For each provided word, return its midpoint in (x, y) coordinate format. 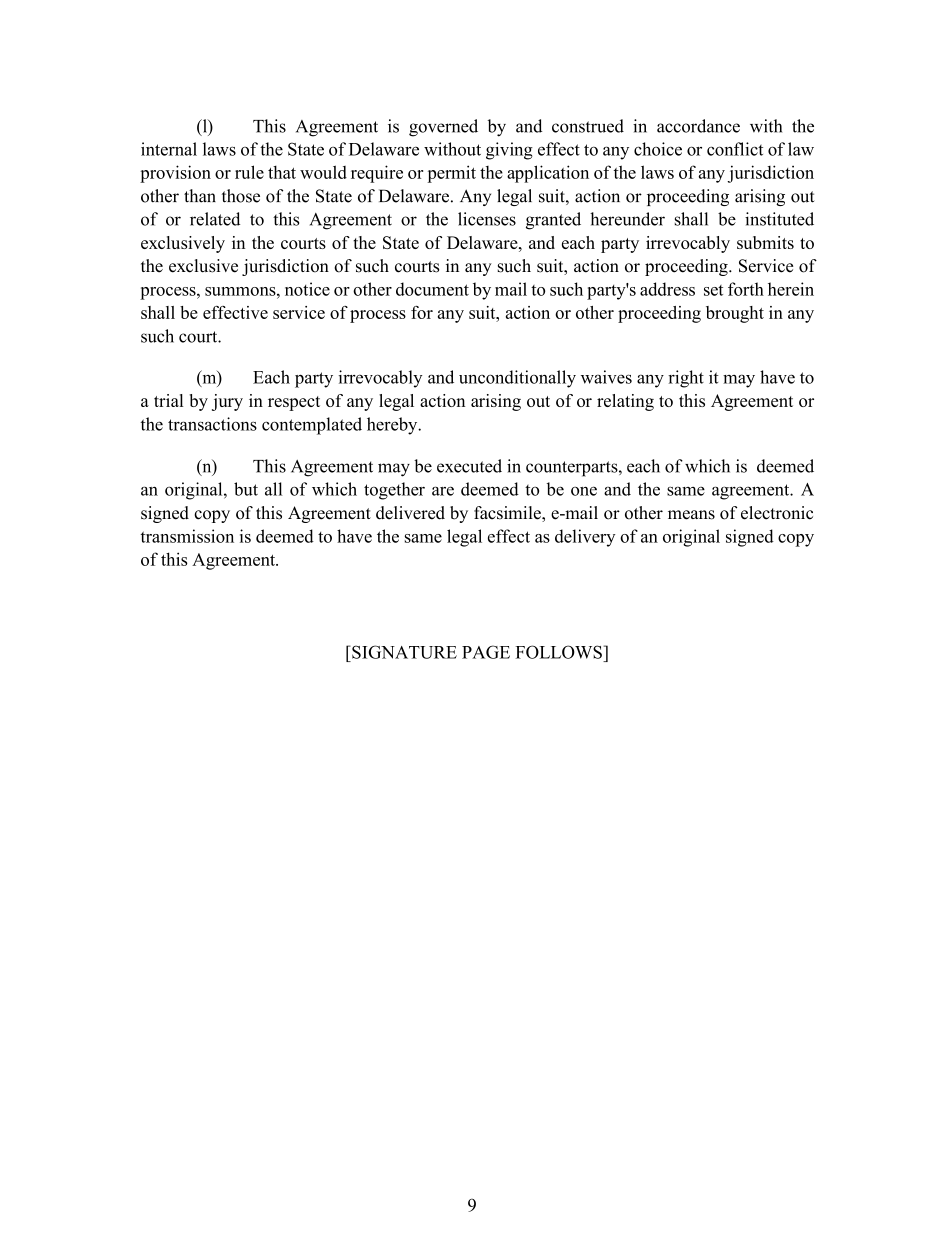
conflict (735, 149)
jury (227, 402)
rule (249, 172)
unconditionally (517, 379)
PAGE (486, 652)
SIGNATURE (403, 652)
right (686, 379)
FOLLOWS (559, 652)
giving (509, 151)
